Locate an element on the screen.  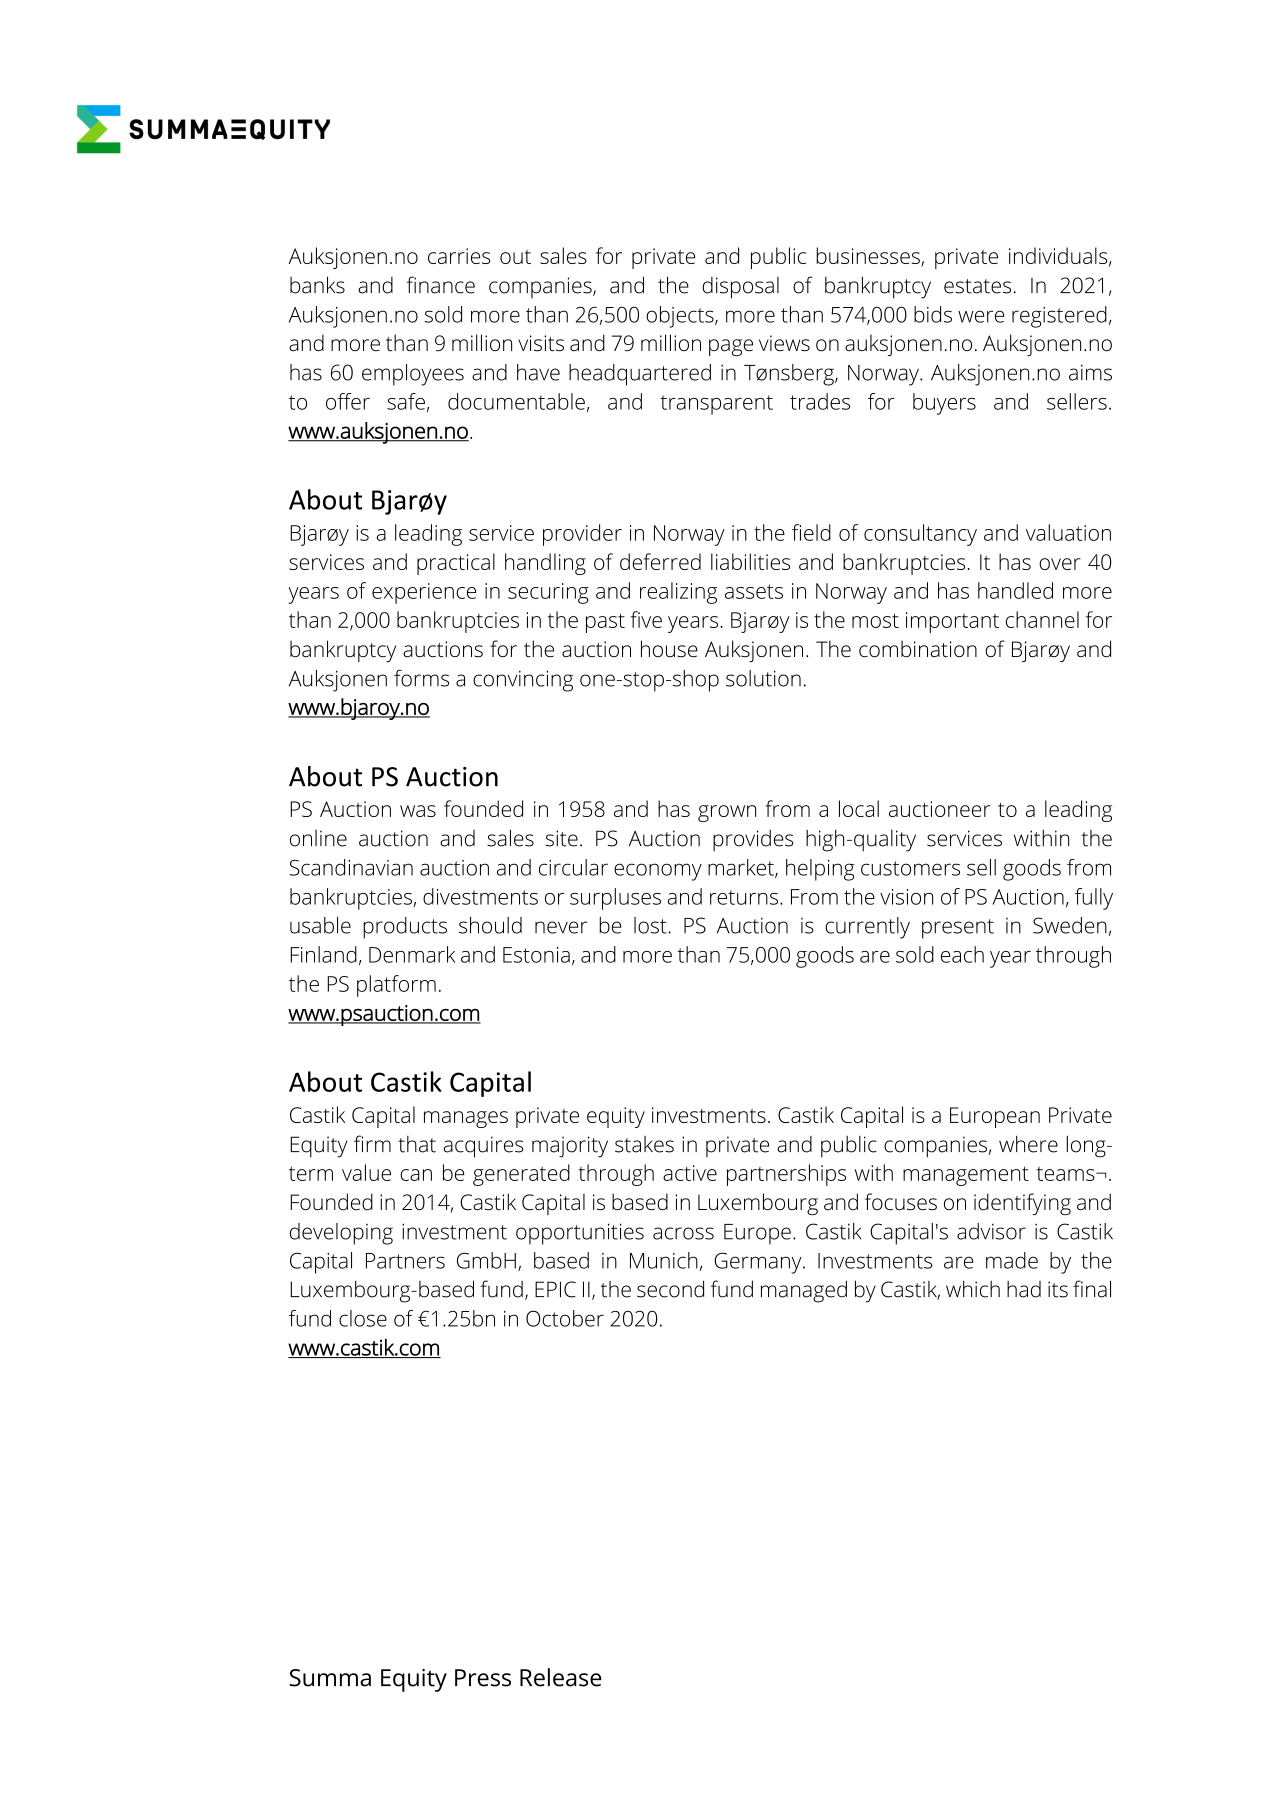
Release is located at coordinates (561, 1677).
